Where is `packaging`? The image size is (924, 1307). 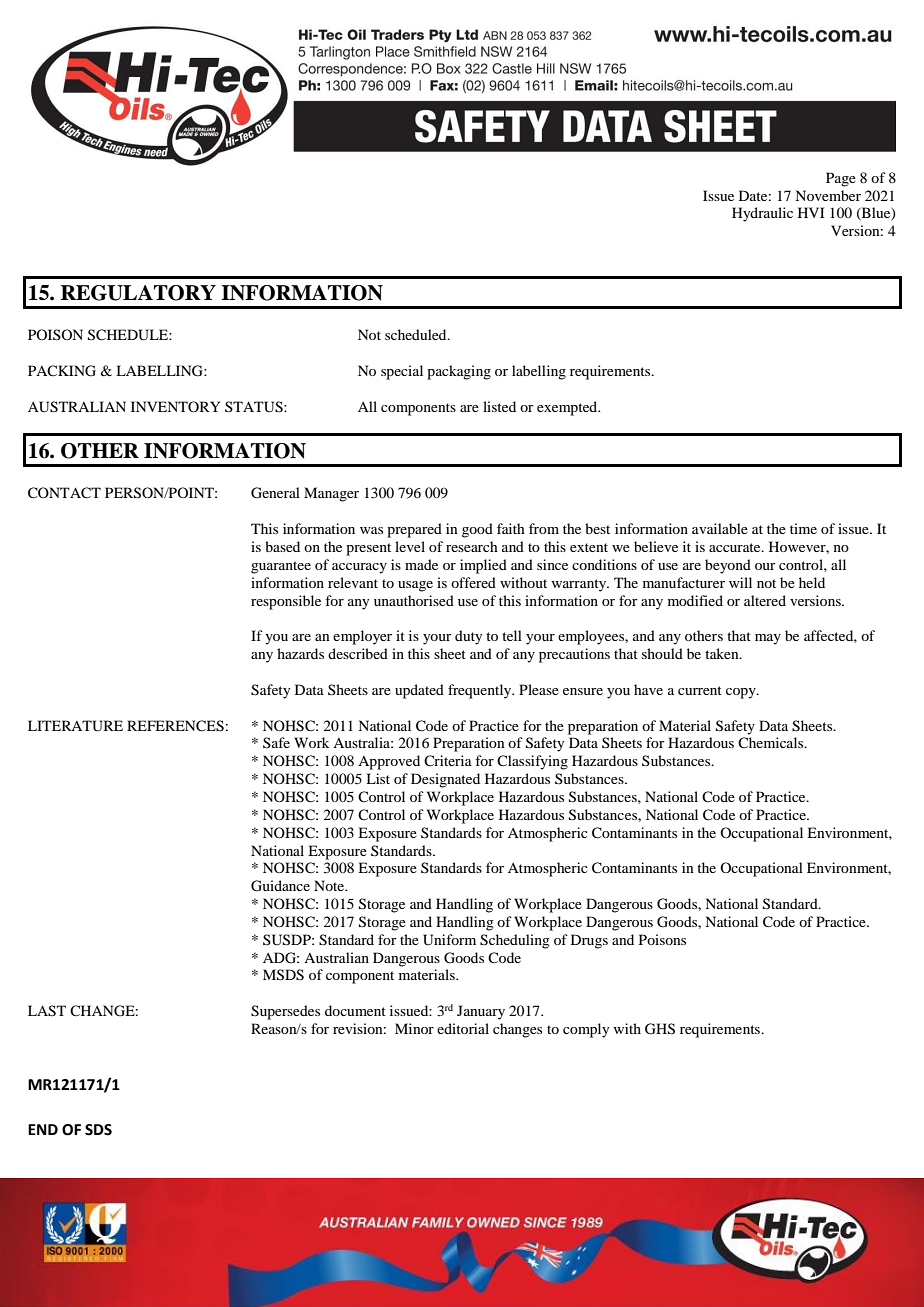 packaging is located at coordinates (459, 372).
